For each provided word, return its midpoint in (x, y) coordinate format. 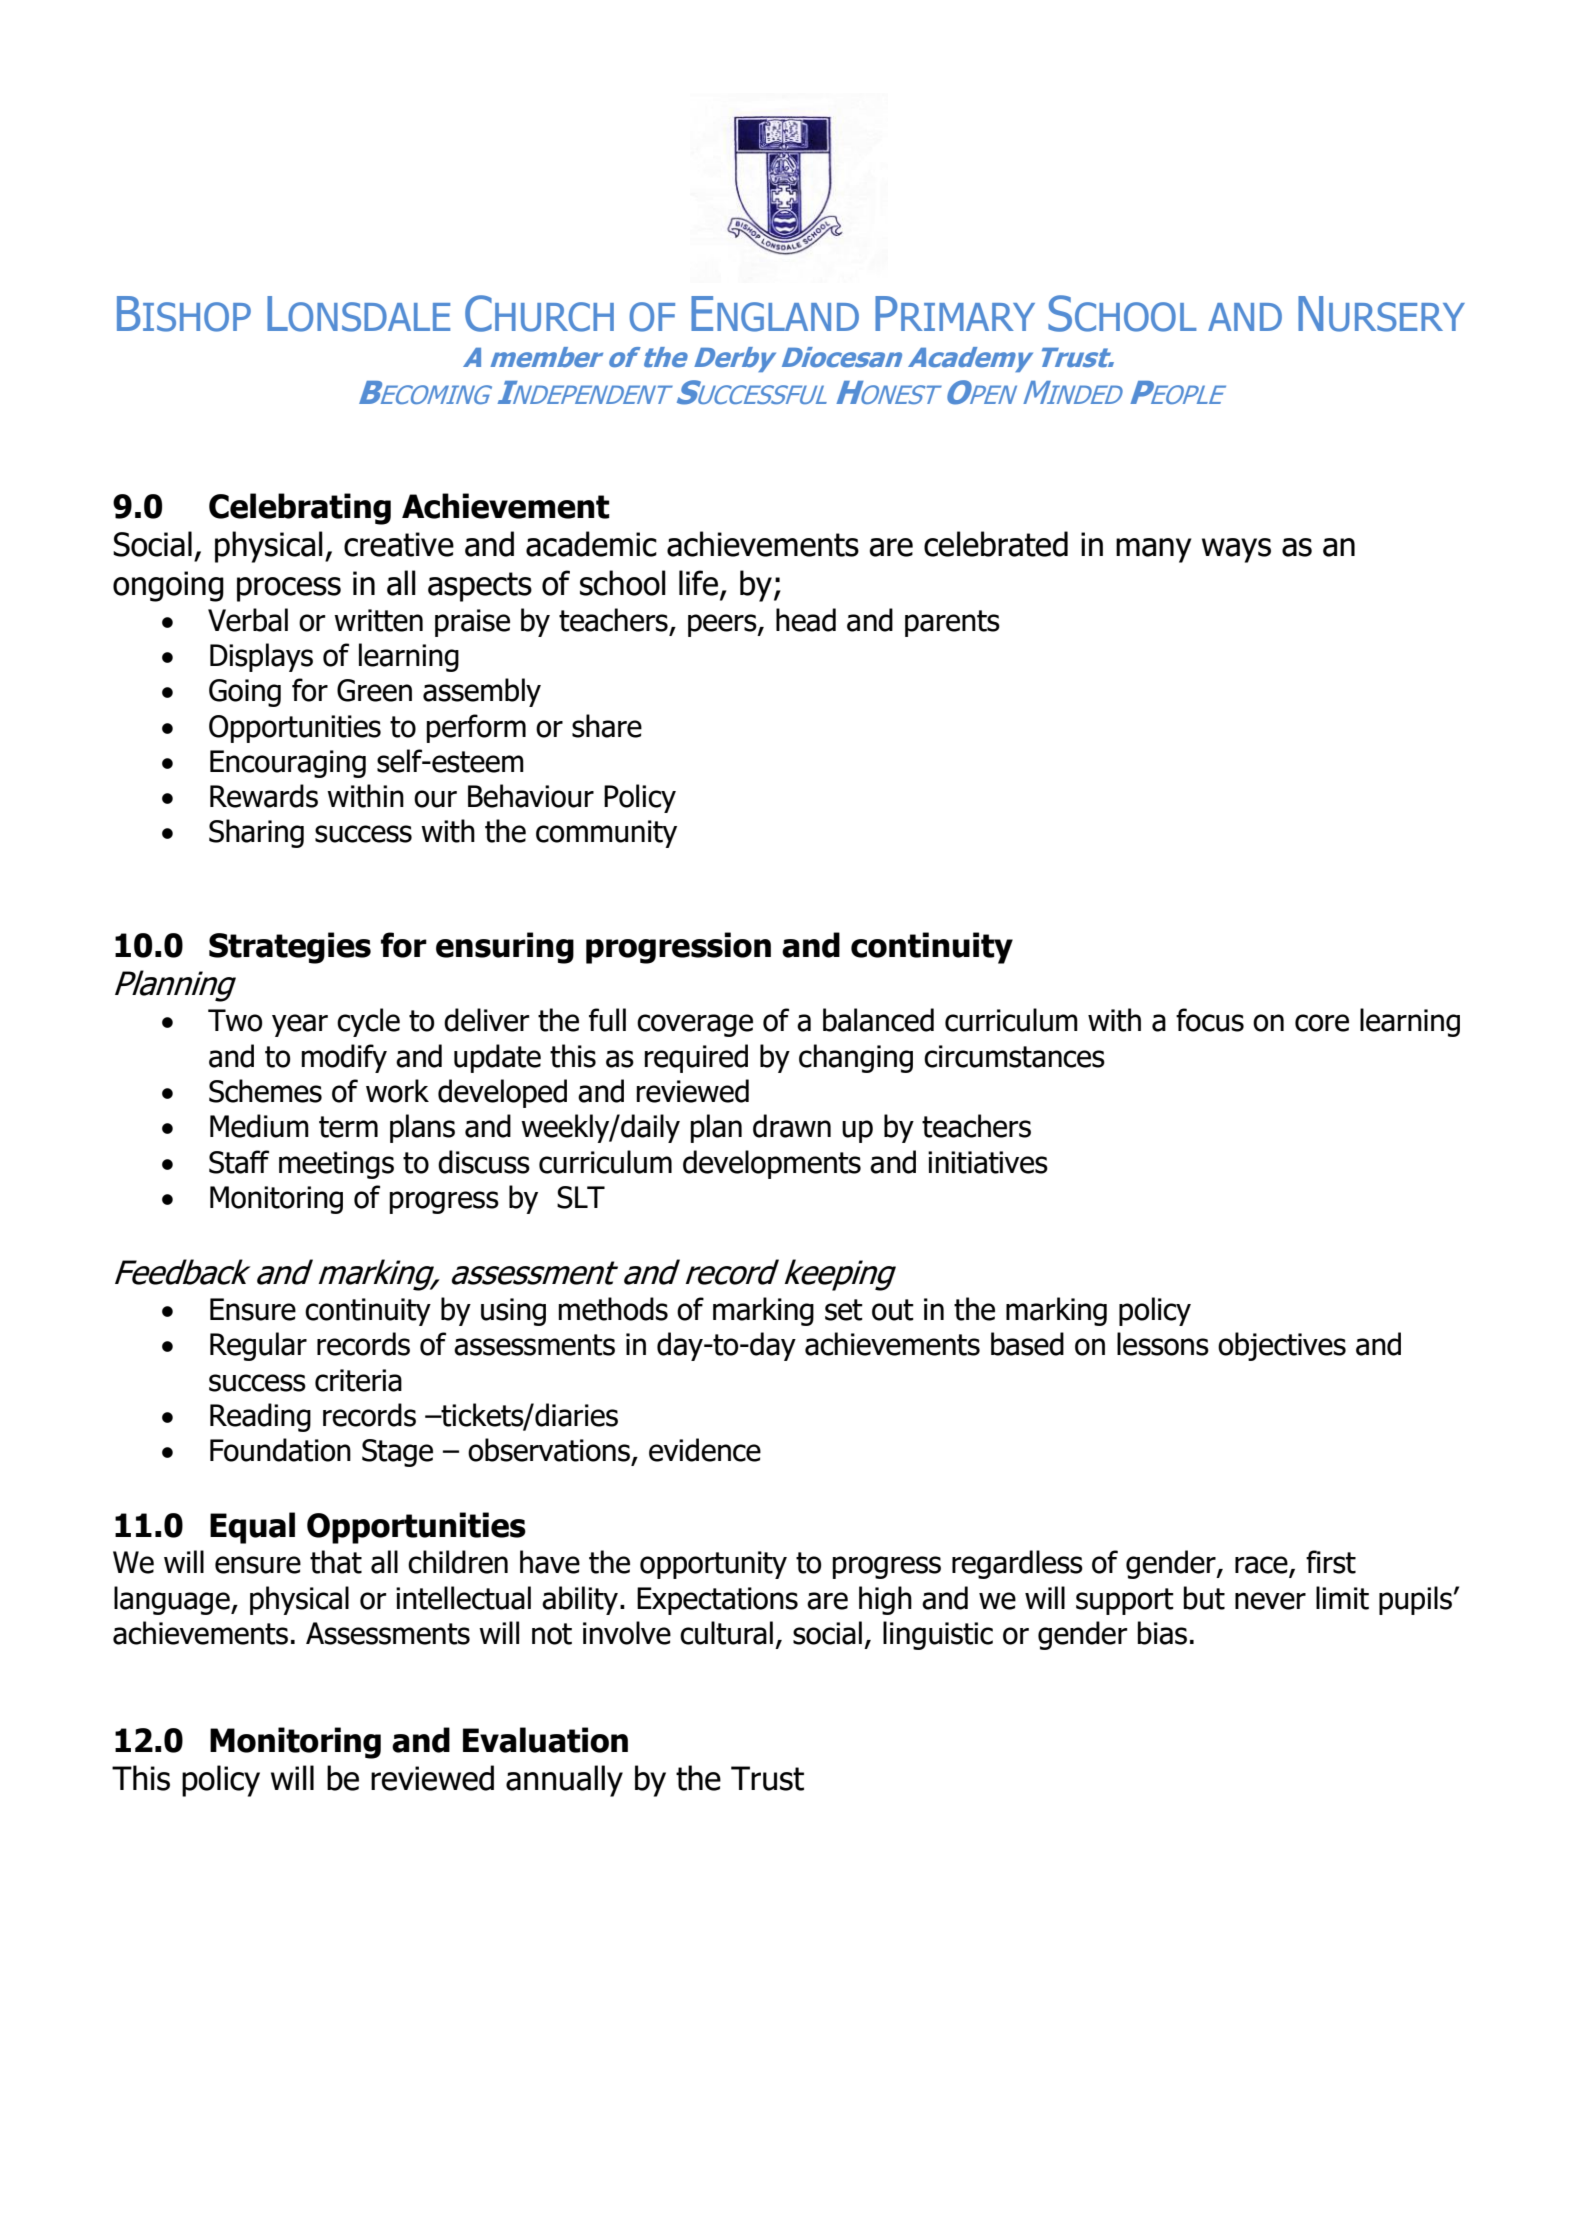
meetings (336, 1165)
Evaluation (545, 1740)
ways (1236, 550)
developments (772, 1164)
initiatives (988, 1162)
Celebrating (300, 509)
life (698, 583)
